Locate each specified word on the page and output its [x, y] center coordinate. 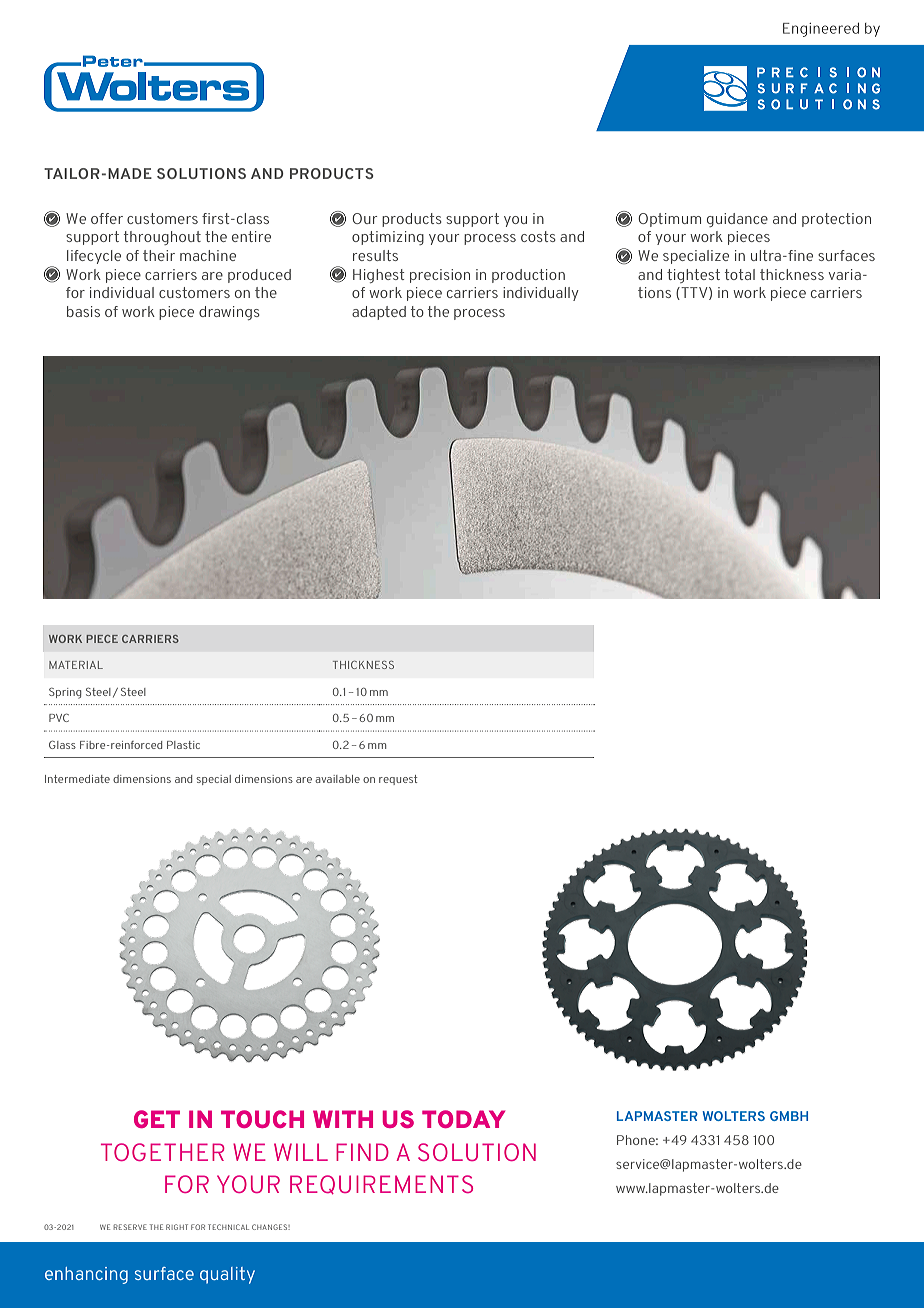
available [337, 779]
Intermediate [77, 779]
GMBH [789, 1116]
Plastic [183, 745]
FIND [362, 1152]
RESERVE [130, 1227]
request [398, 780]
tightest [693, 276]
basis [83, 311]
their [159, 255]
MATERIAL [76, 665]
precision [440, 276]
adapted [379, 313]
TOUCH [262, 1119]
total [740, 274]
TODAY [463, 1119]
